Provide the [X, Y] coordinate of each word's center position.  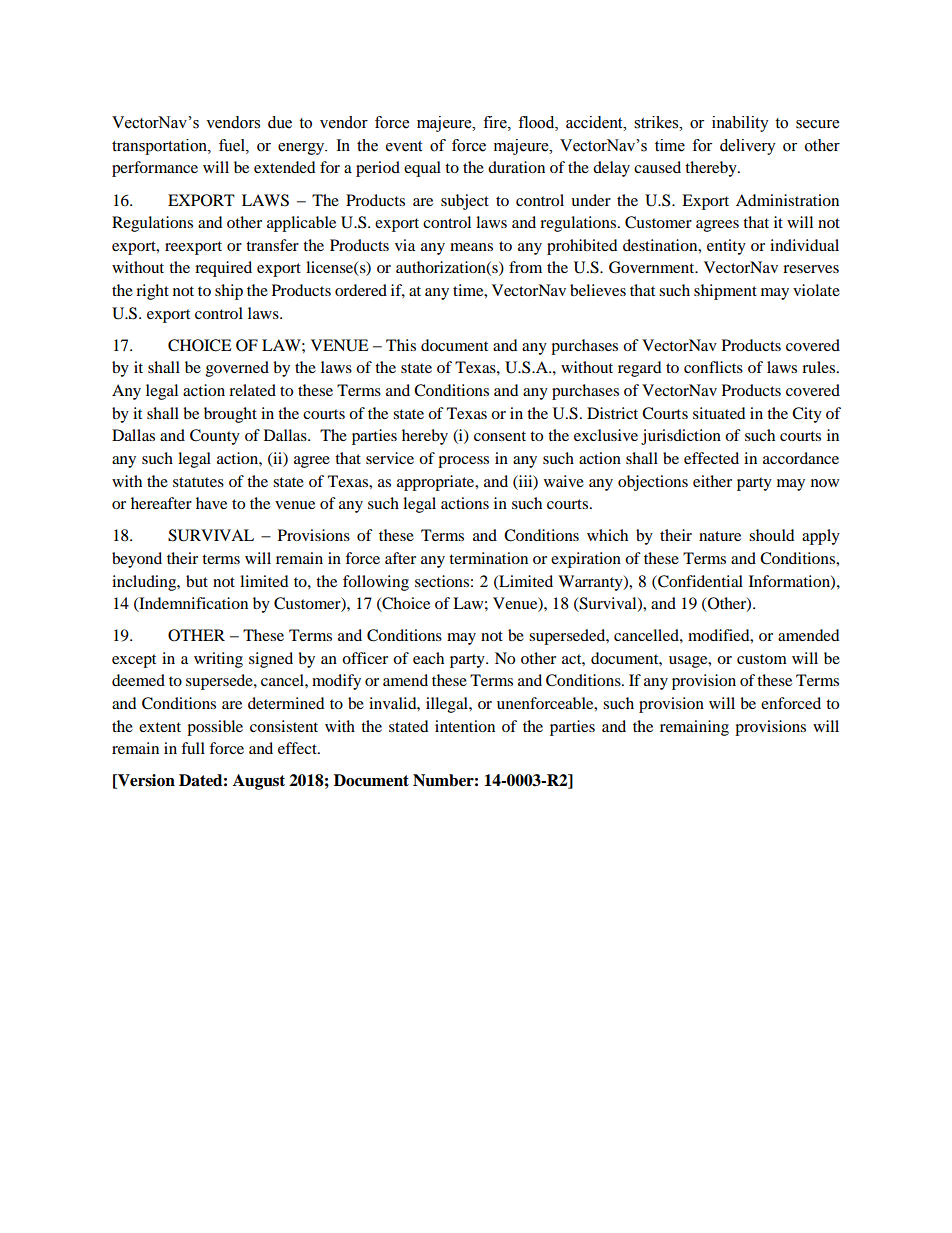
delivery [748, 147]
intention [465, 726]
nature [720, 536]
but [197, 581]
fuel [233, 145]
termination [488, 558]
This [401, 345]
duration [516, 167]
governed [237, 369]
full [193, 748]
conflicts [713, 367]
